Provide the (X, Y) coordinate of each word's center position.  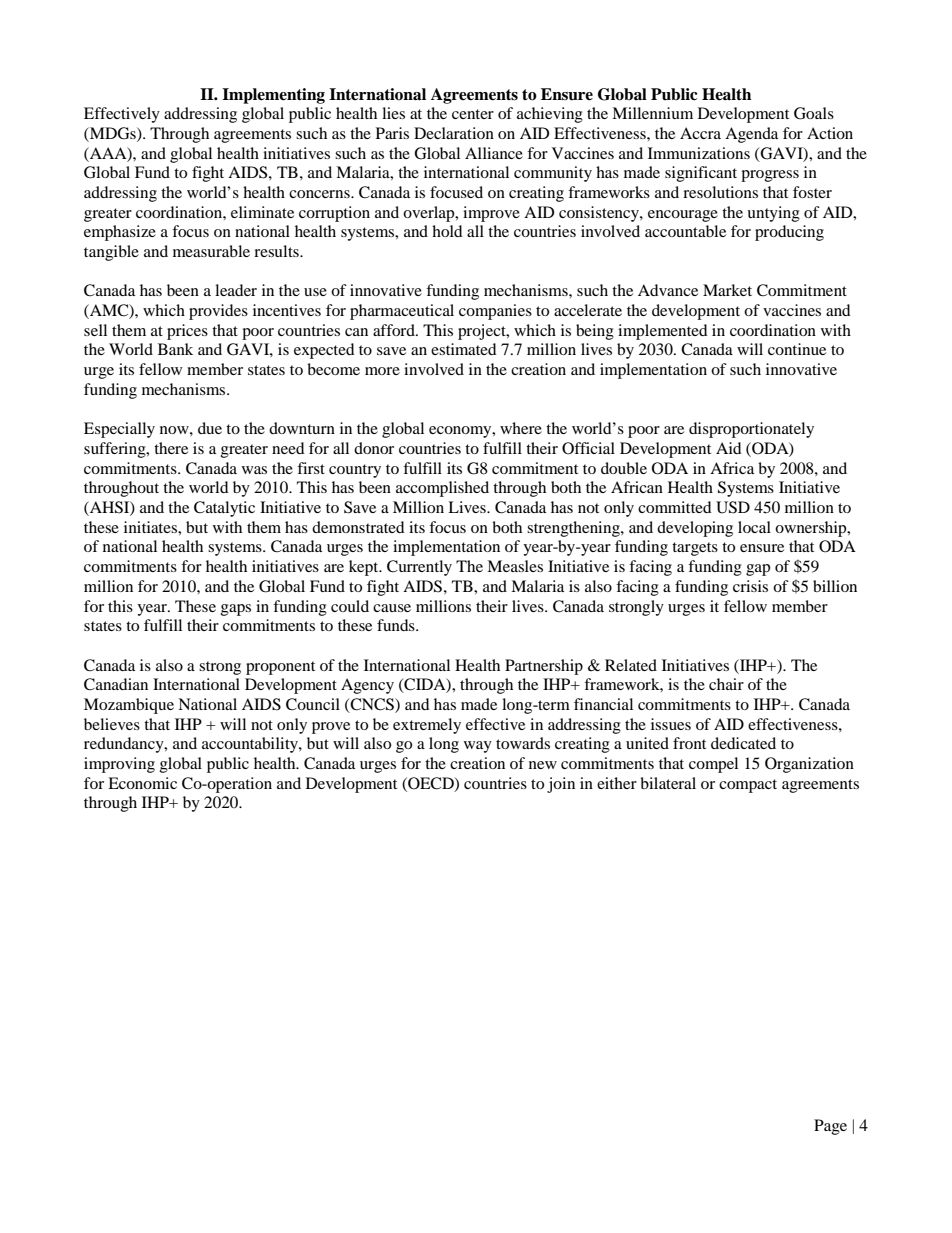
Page (830, 1127)
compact (748, 786)
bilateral (668, 783)
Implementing (273, 96)
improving (119, 765)
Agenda (751, 135)
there (171, 448)
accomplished (442, 489)
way (478, 747)
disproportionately (751, 430)
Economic (142, 783)
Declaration (454, 133)
